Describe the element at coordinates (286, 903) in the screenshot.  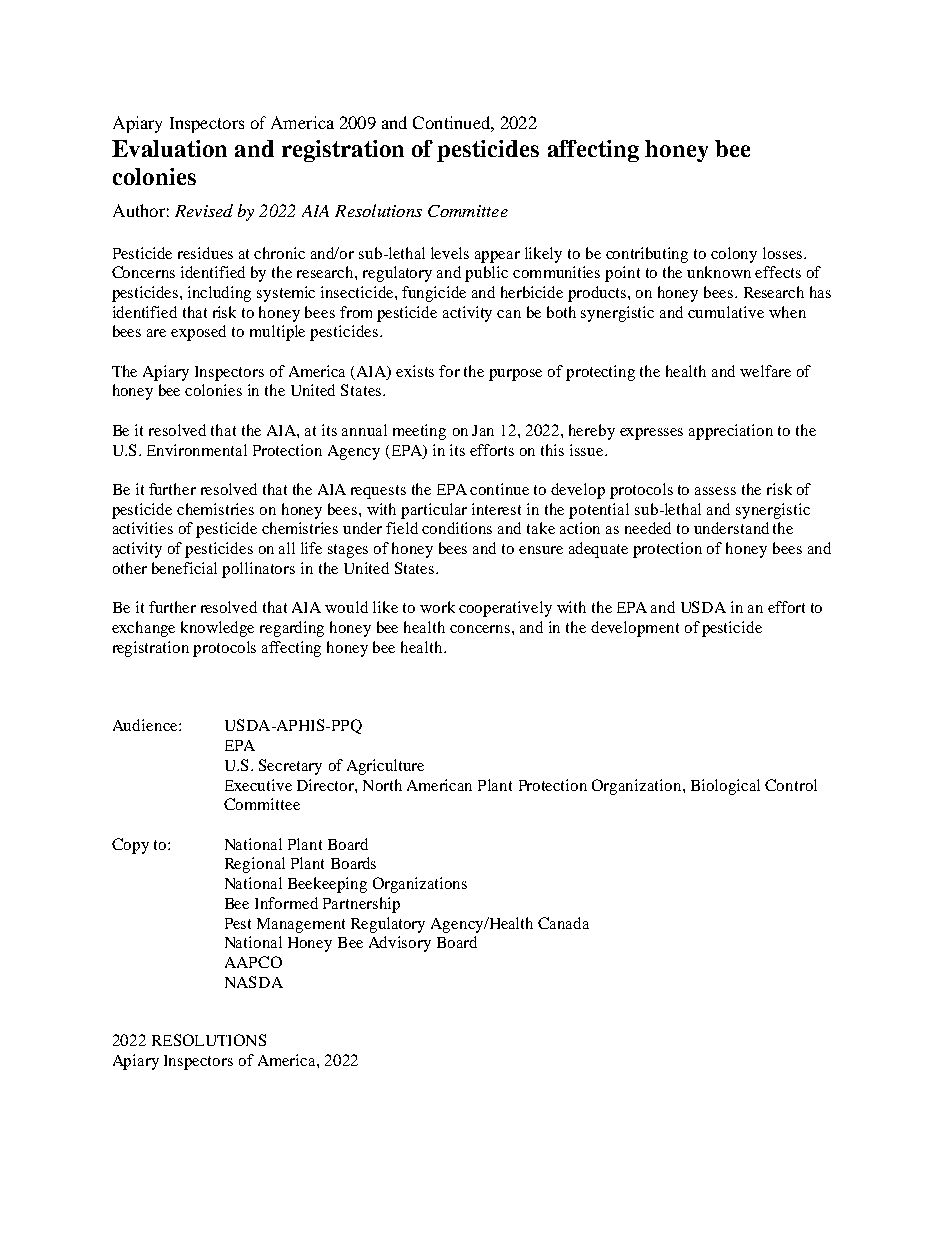
I see `Informed` at that location.
